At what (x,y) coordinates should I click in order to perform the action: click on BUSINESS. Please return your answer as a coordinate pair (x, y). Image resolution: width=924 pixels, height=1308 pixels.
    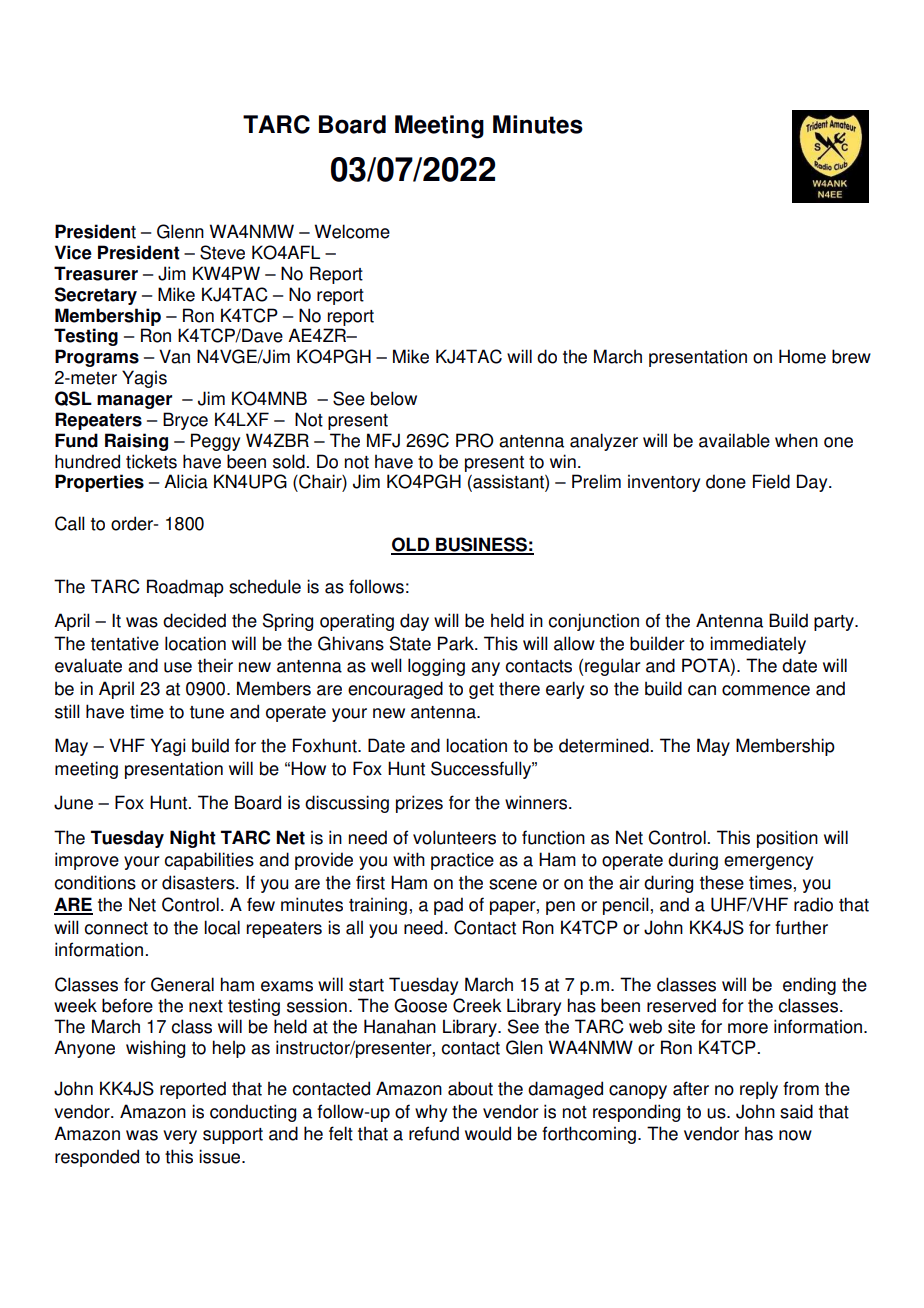
    Looking at the image, I should click on (481, 545).
